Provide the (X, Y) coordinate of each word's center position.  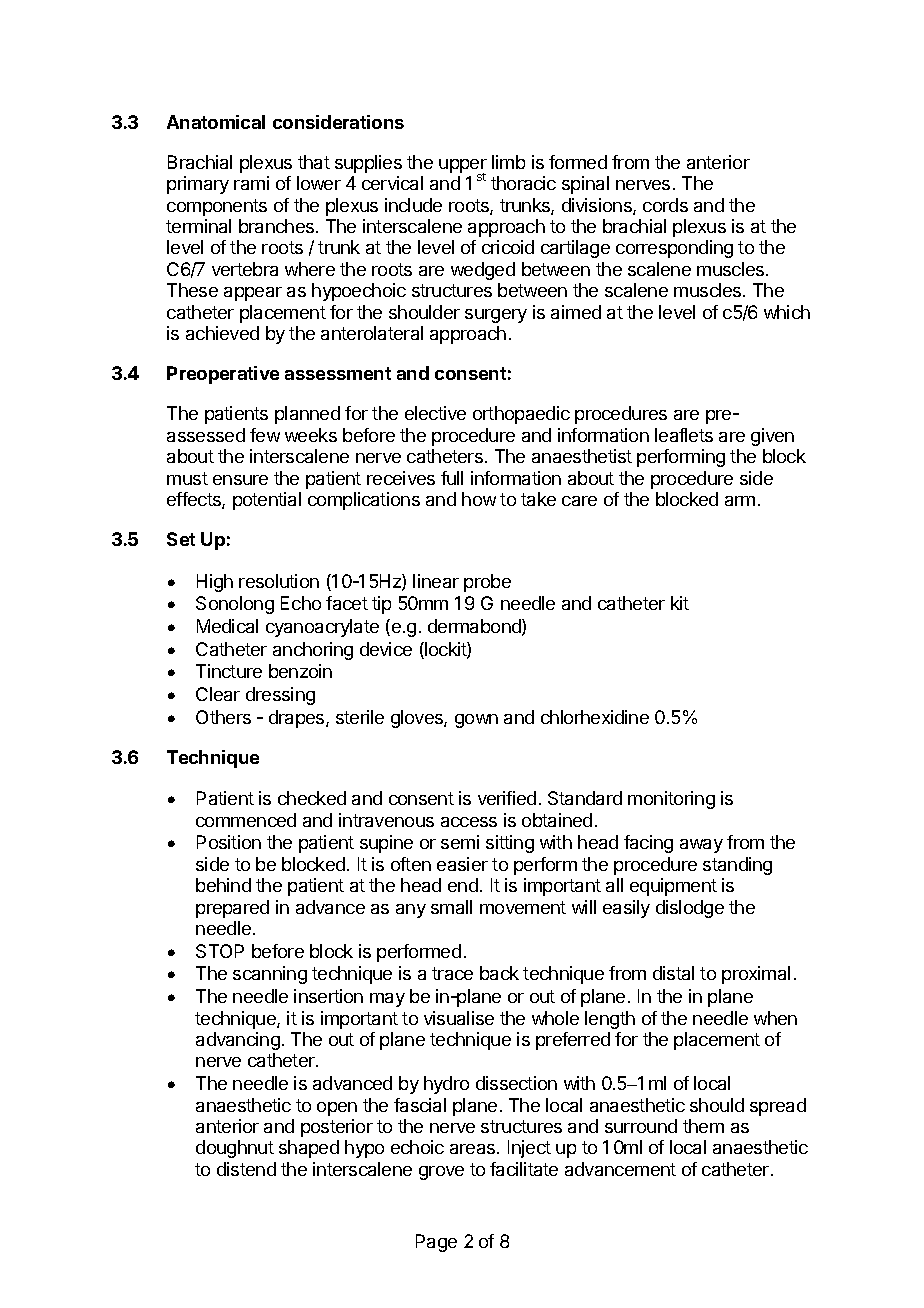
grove (441, 1173)
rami (251, 183)
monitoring (671, 800)
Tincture (229, 671)
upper (463, 167)
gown (476, 721)
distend (246, 1169)
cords (665, 205)
